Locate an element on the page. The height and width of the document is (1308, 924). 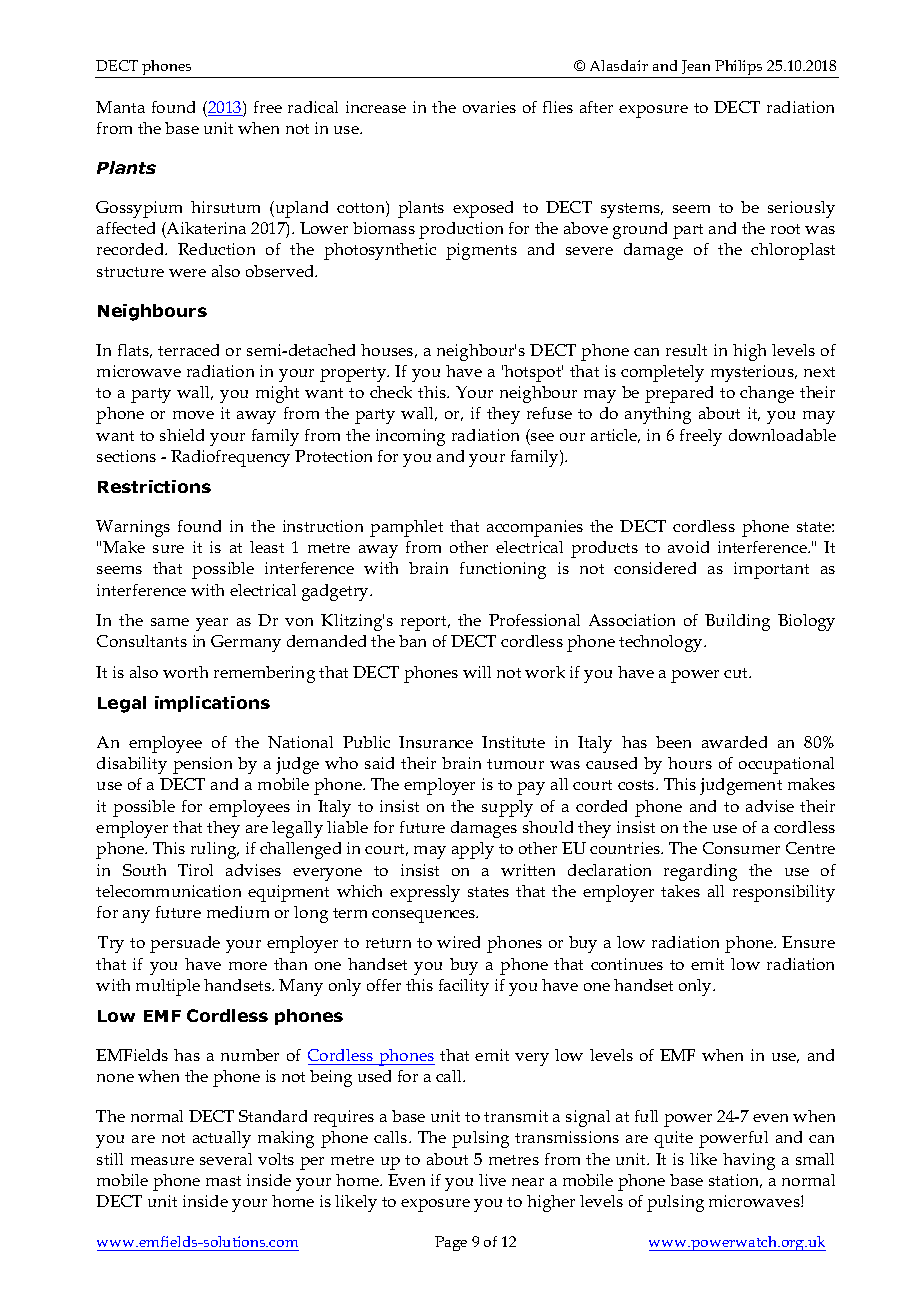
live is located at coordinates (492, 1180).
